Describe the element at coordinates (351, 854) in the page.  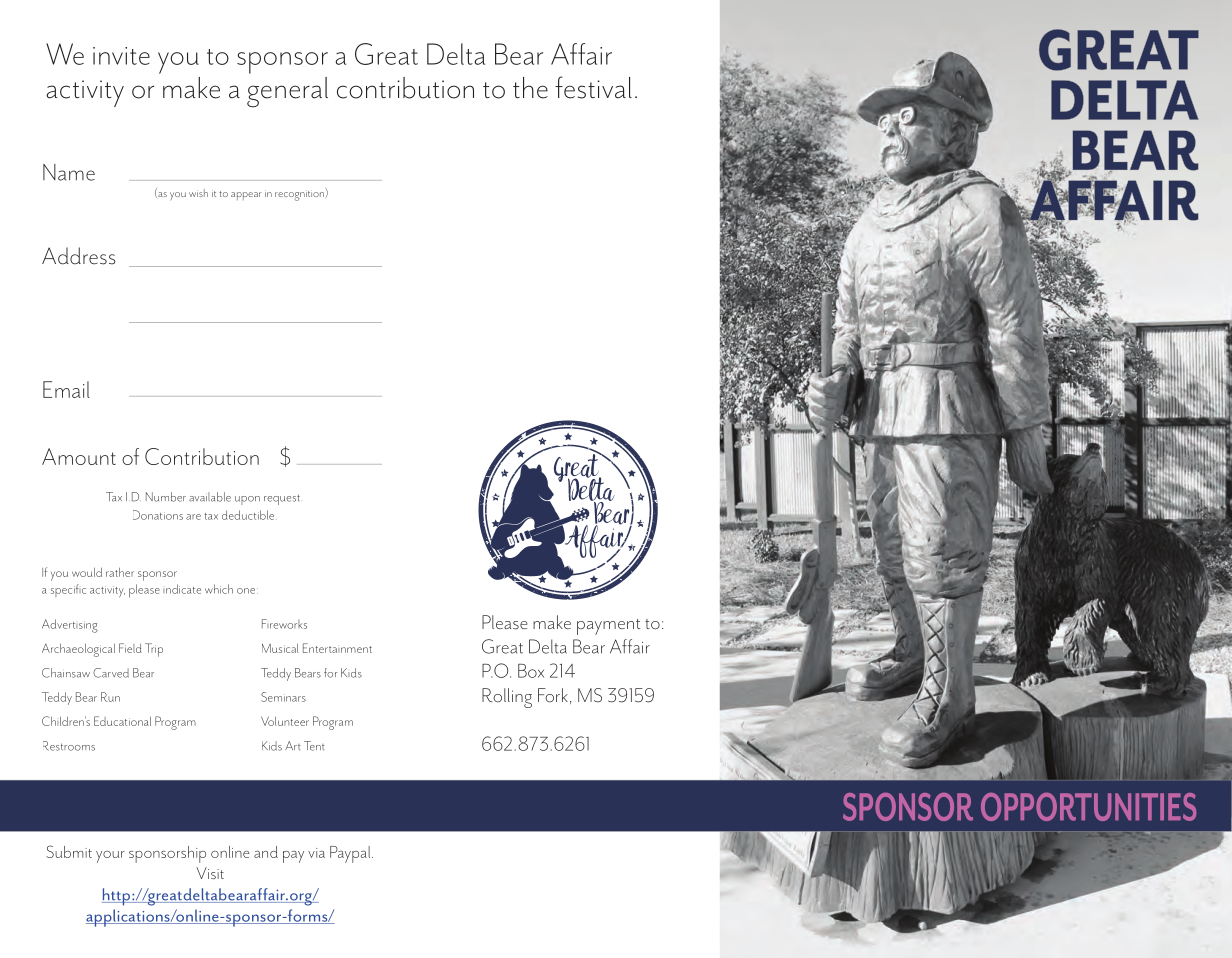
I see `Paypal` at that location.
